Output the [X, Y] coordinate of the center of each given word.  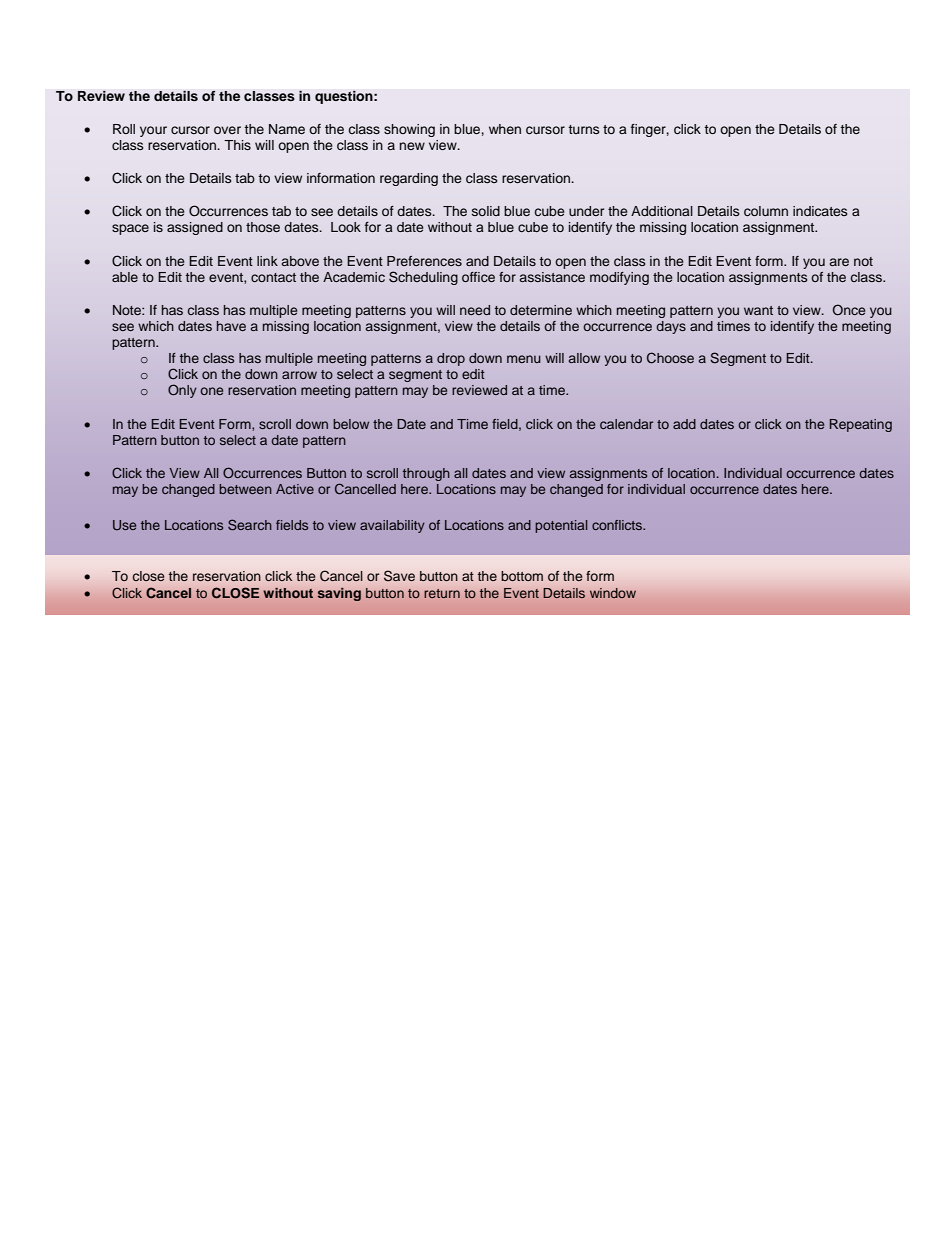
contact [273, 277]
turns [584, 129]
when [505, 129]
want [758, 310]
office [478, 277]
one [211, 391]
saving [339, 594]
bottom [522, 576]
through [426, 474]
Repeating [861, 425]
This [237, 145]
